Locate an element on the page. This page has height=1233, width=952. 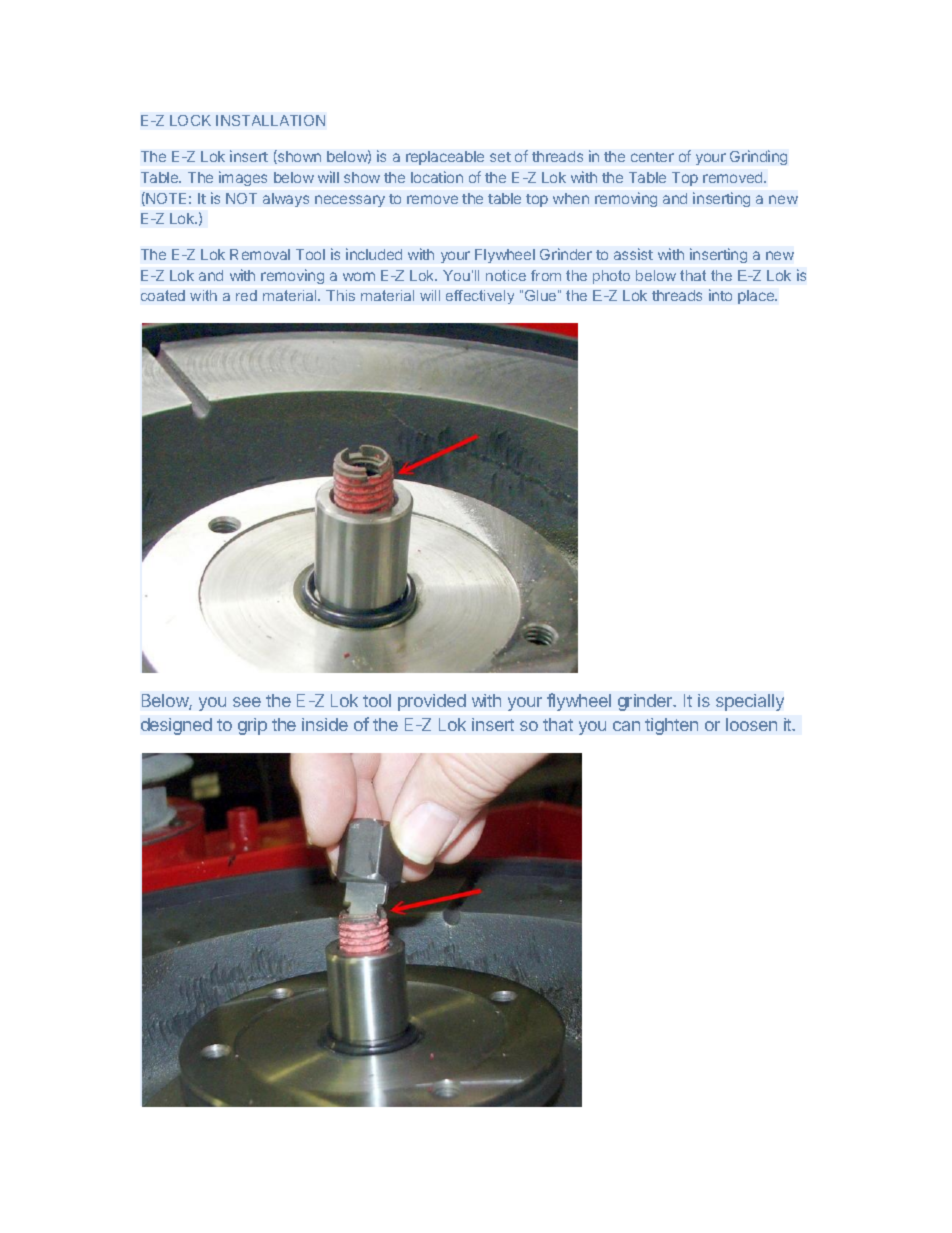
effectively is located at coordinates (480, 297).
